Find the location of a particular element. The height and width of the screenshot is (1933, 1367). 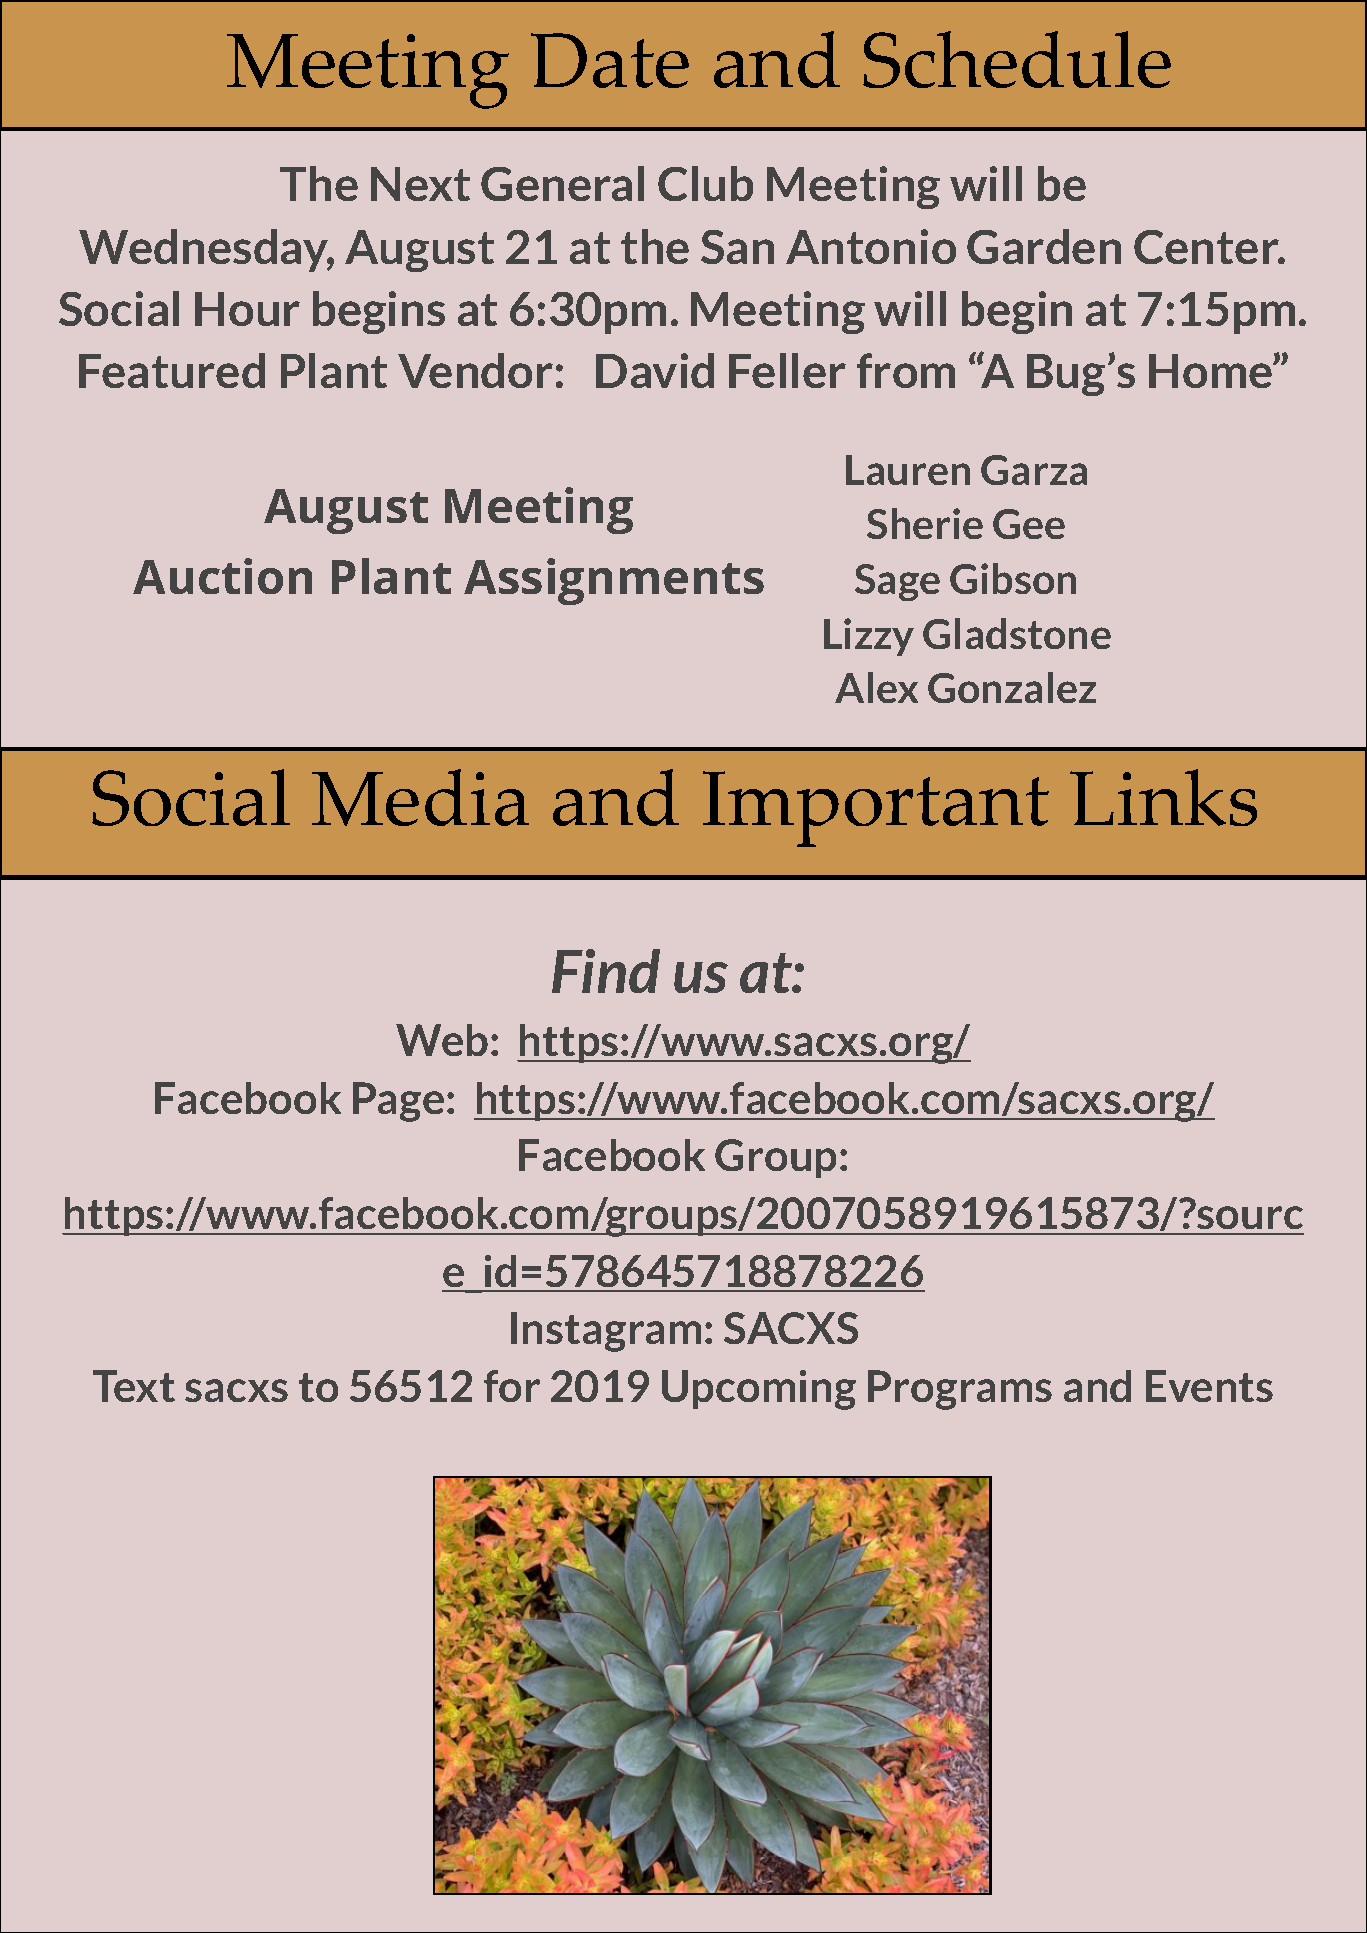

Text is located at coordinates (134, 1386).
